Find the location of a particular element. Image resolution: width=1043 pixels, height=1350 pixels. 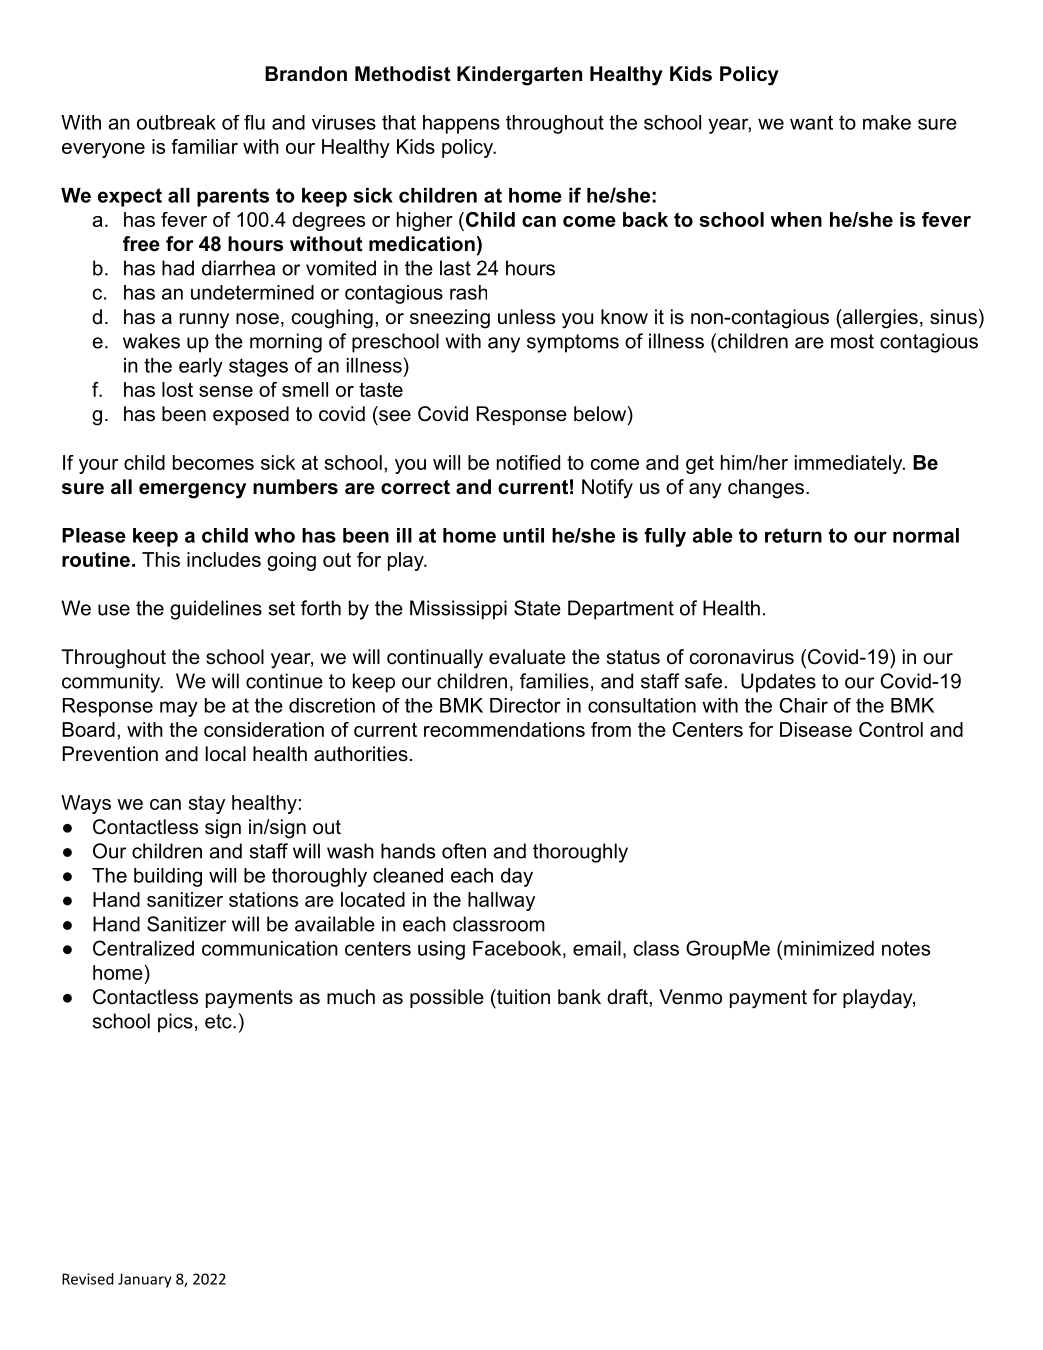

Chair is located at coordinates (803, 705).
